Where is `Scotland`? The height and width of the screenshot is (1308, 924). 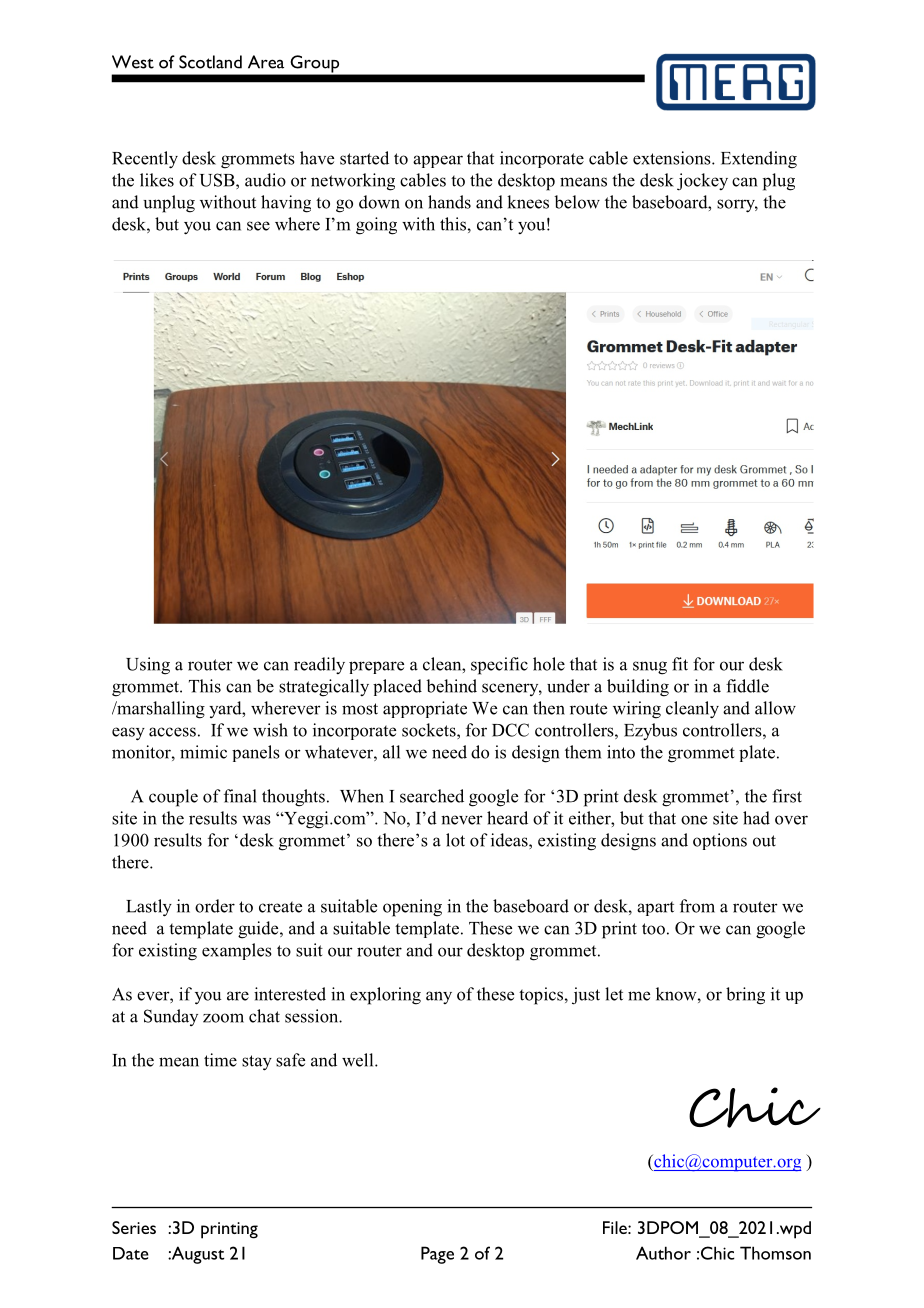 Scotland is located at coordinates (210, 62).
